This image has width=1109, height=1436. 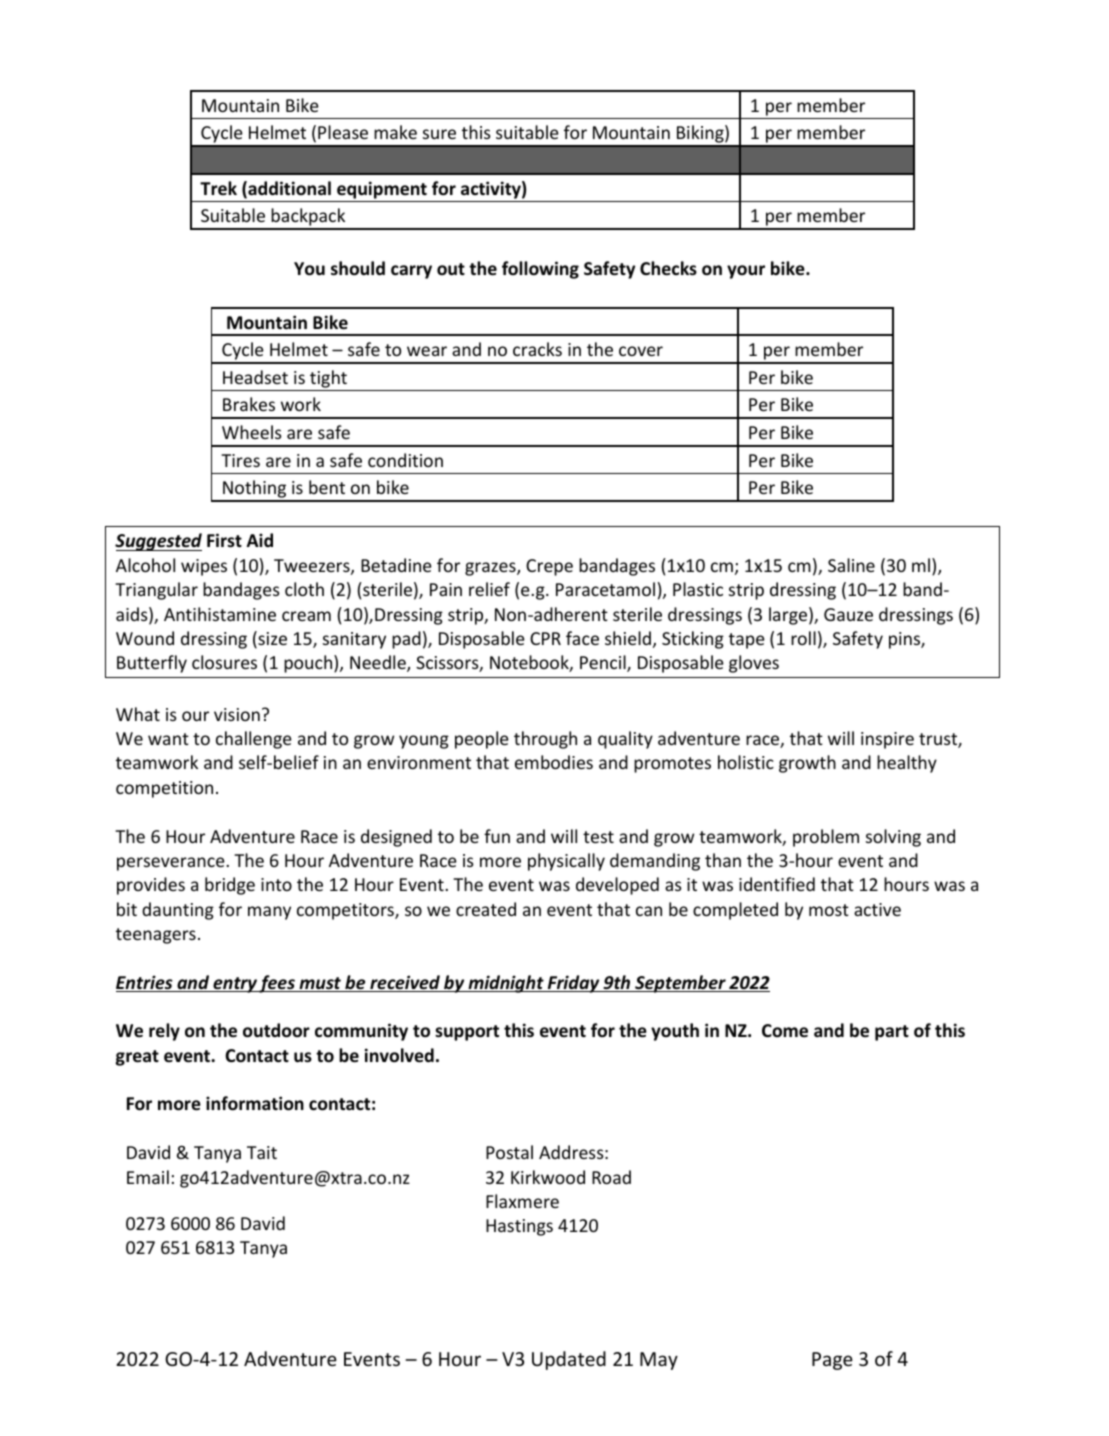 What do you see at coordinates (569, 1360) in the image?
I see `Updated` at bounding box center [569, 1360].
